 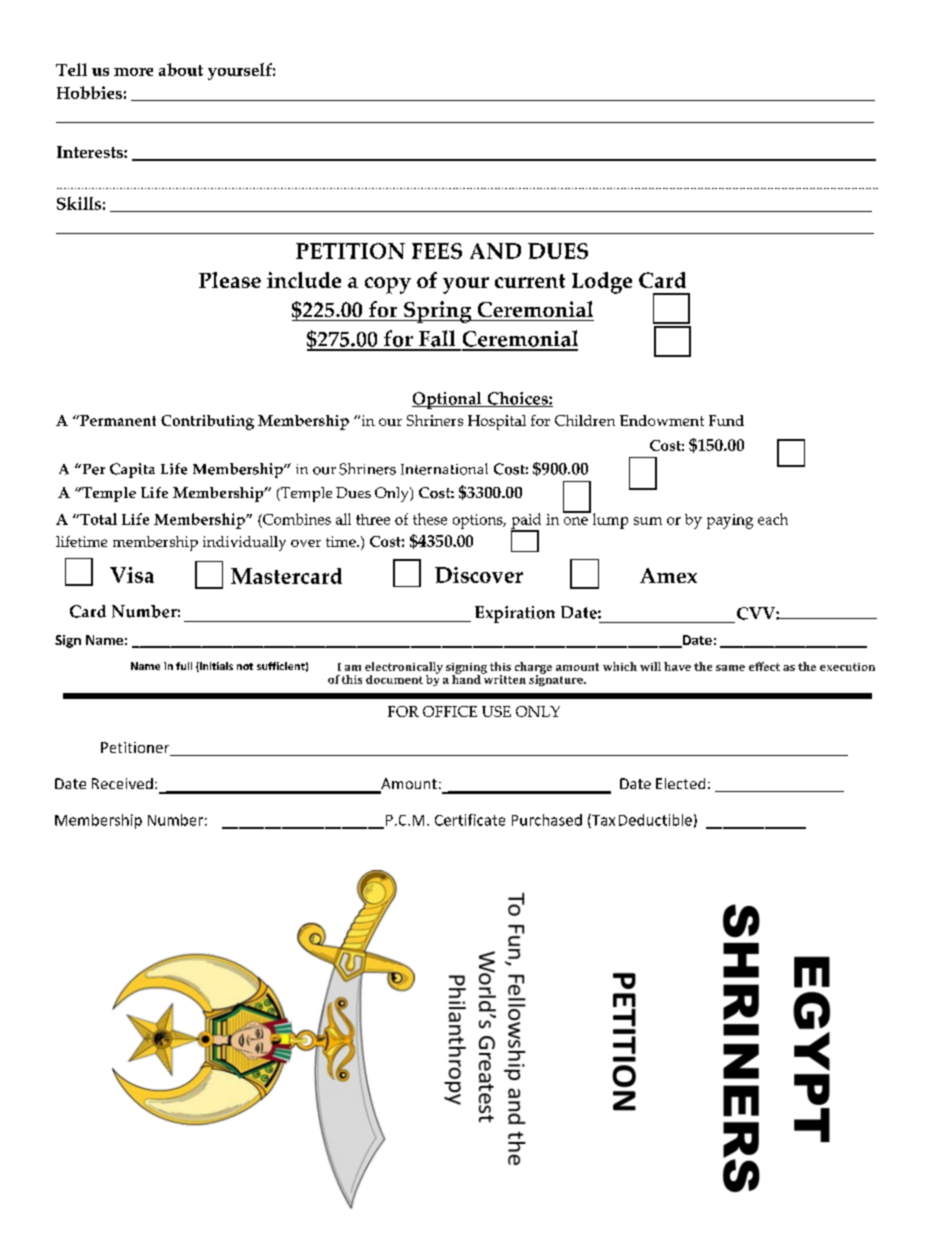 I want to click on Fund, so click(x=726, y=420).
